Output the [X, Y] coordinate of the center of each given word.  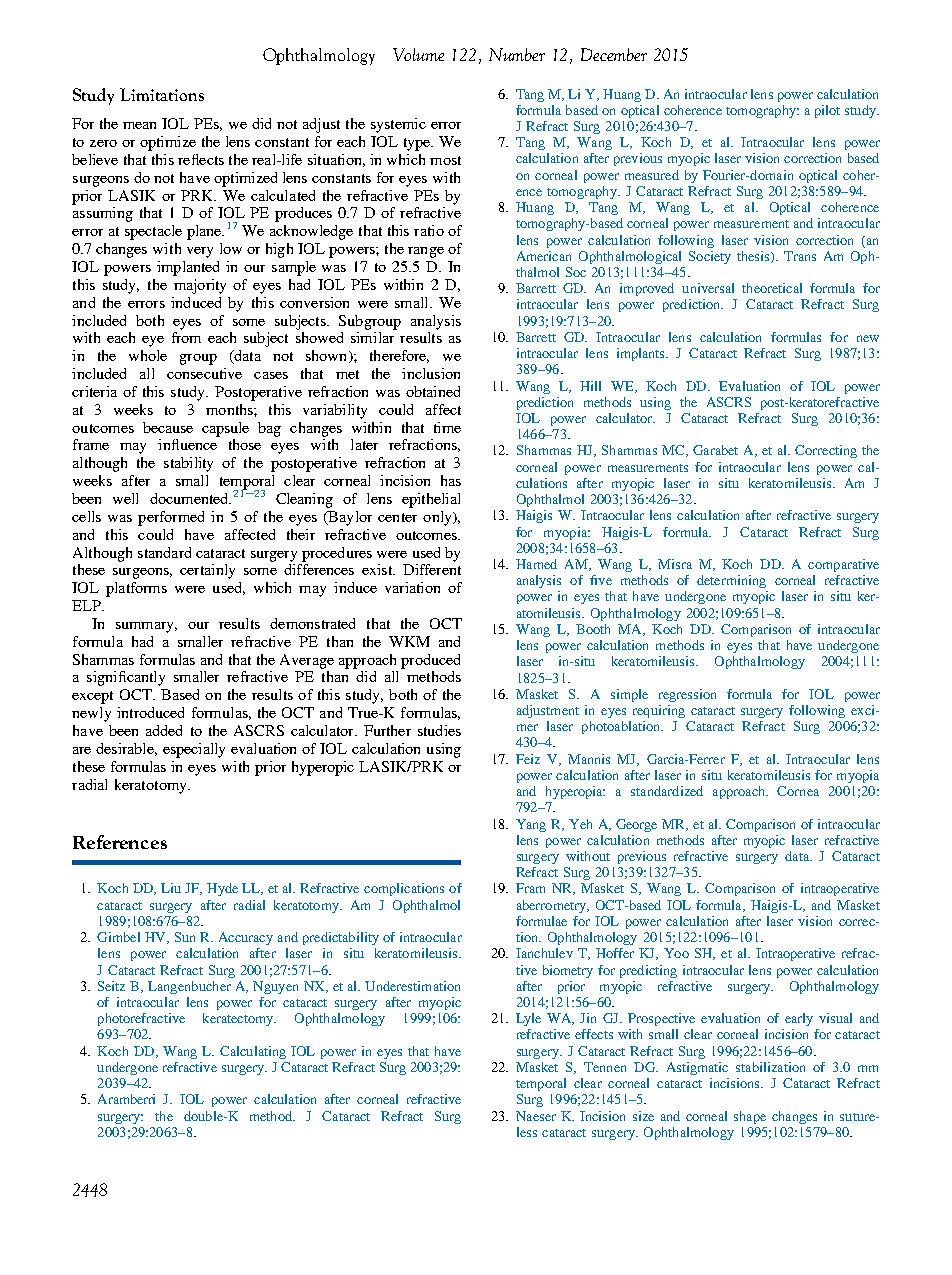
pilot [827, 111]
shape [750, 1117]
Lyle [528, 1019]
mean [139, 125]
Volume [418, 54]
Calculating [253, 1052]
